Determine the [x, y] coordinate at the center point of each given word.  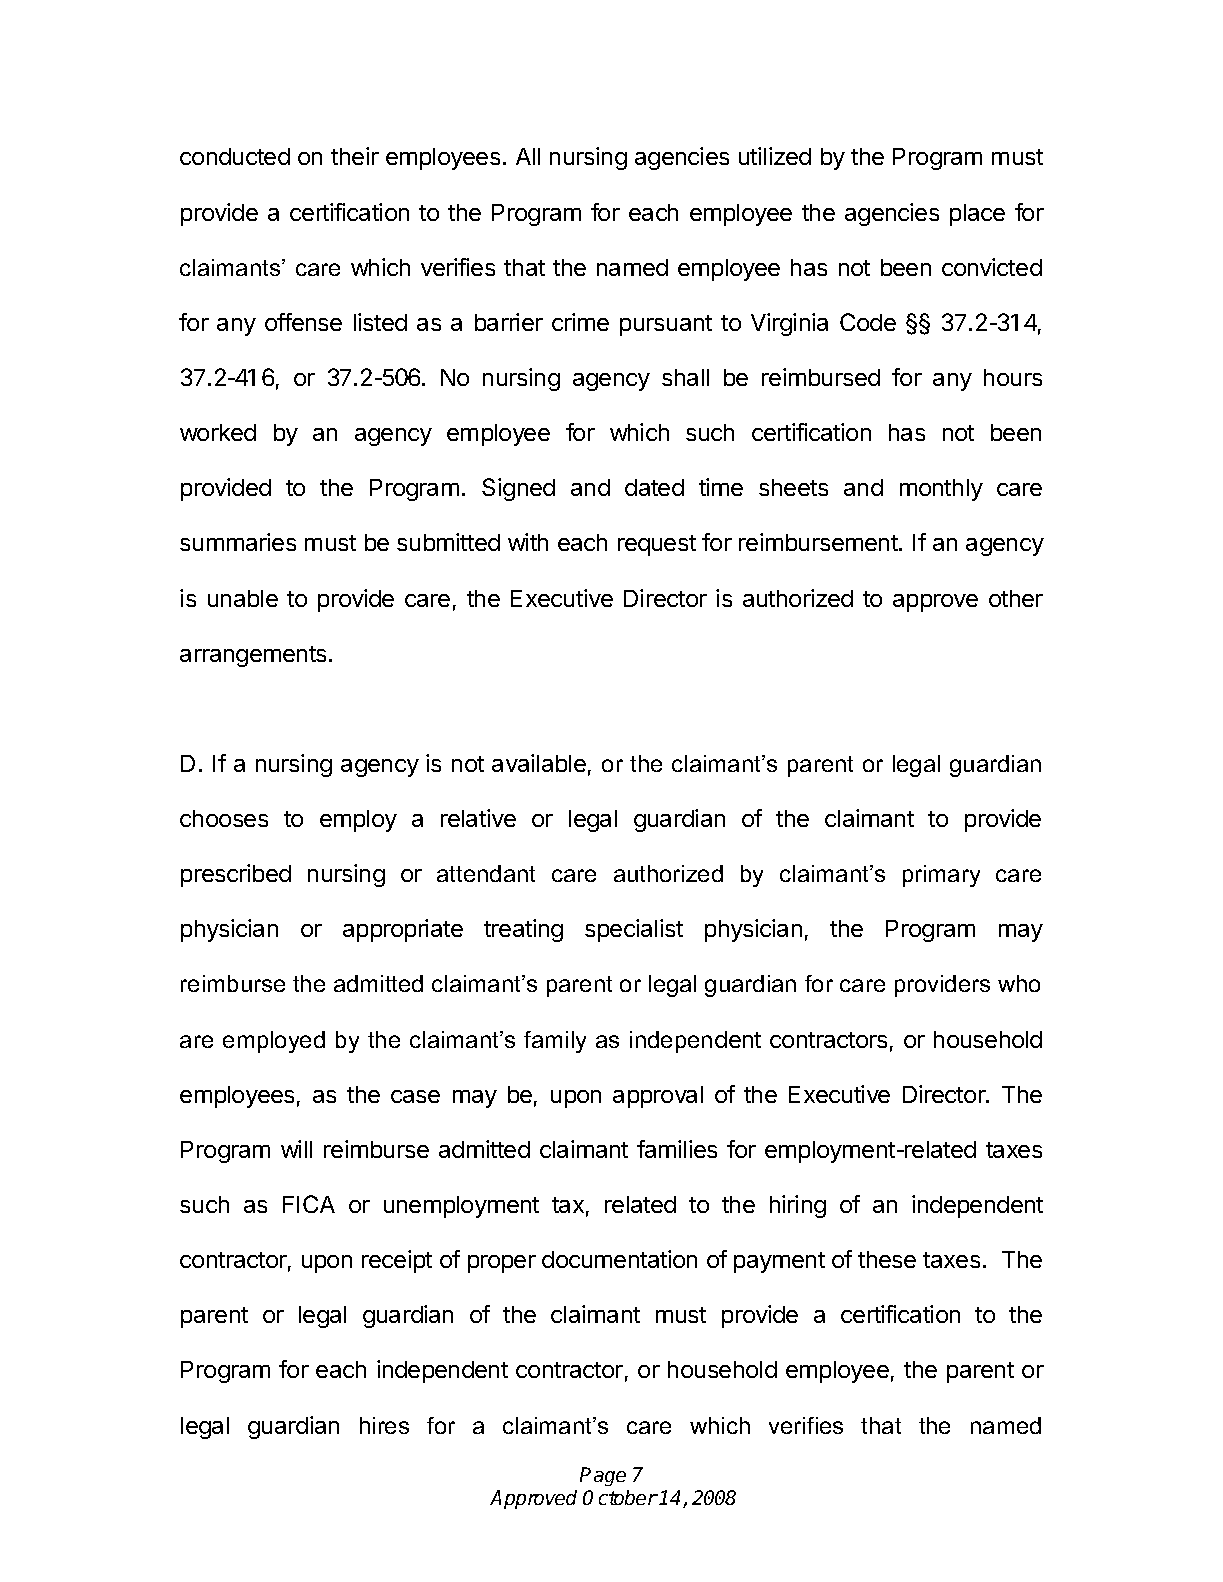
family [555, 1042]
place [977, 215]
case [415, 1096]
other [1016, 598]
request [657, 545]
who [1019, 983]
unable [243, 598]
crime [580, 322]
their [355, 156]
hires [384, 1425]
